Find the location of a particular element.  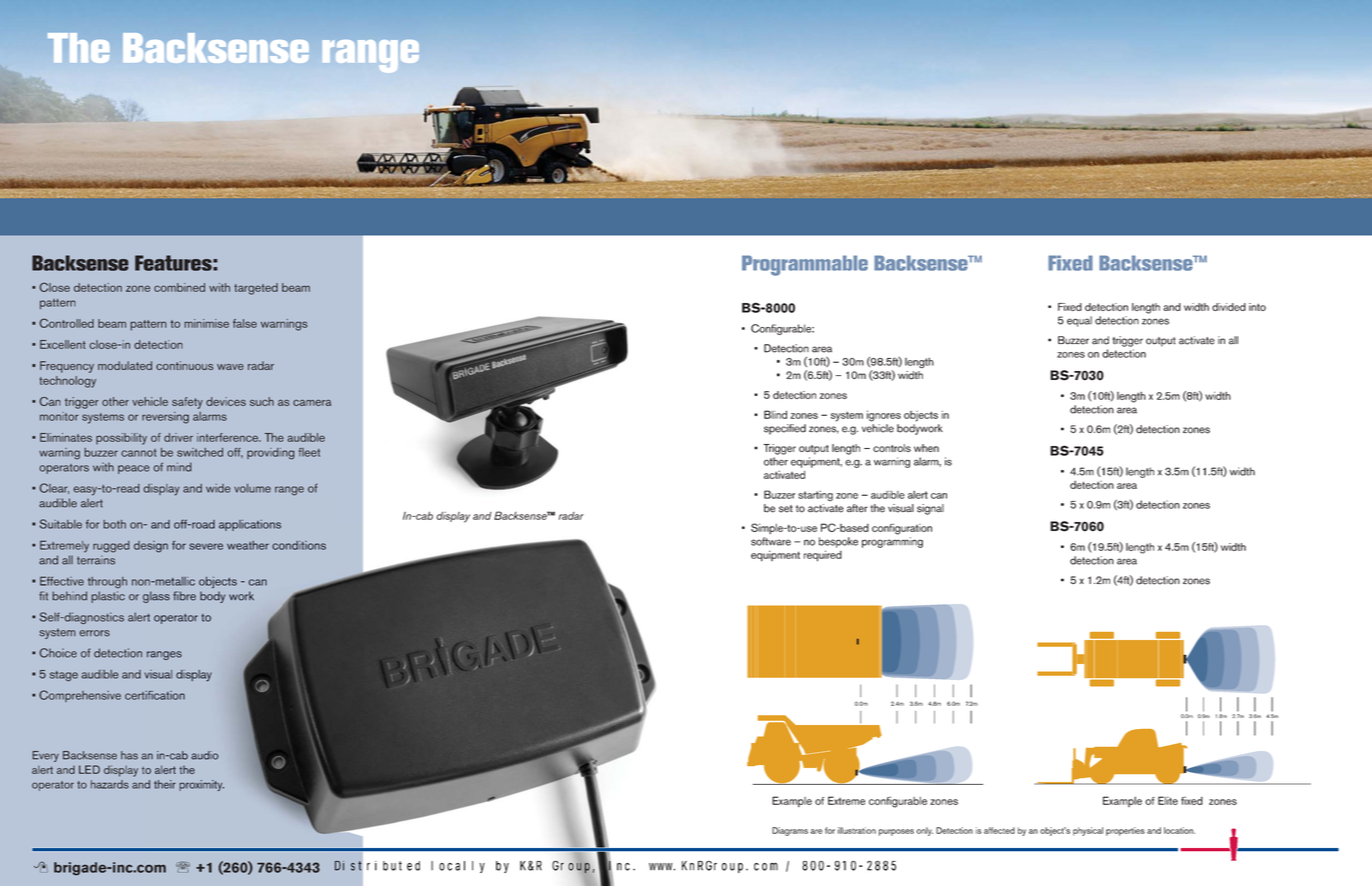

Diagrams is located at coordinates (790, 831).
